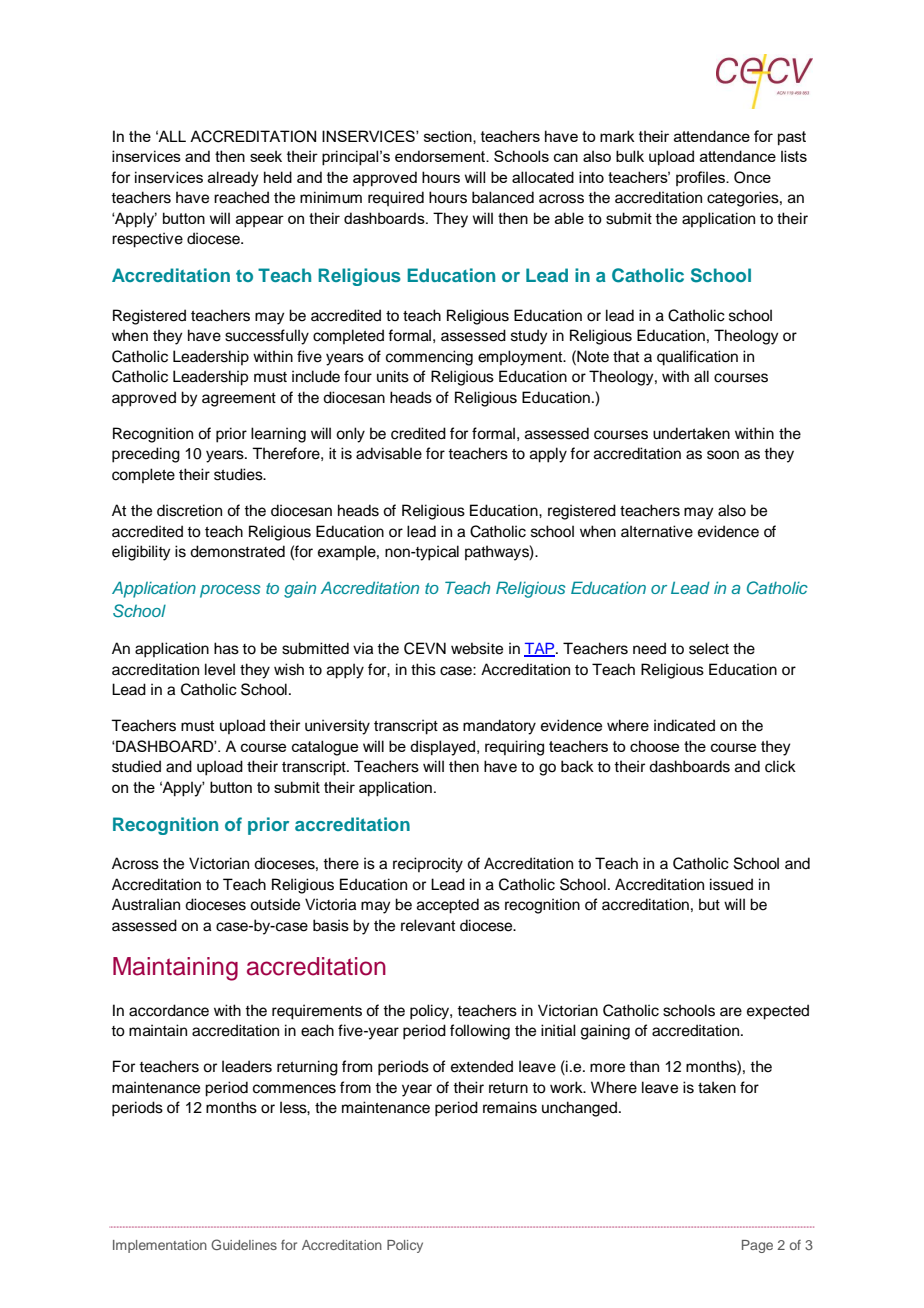  I want to click on remains, so click(510, 1107).
